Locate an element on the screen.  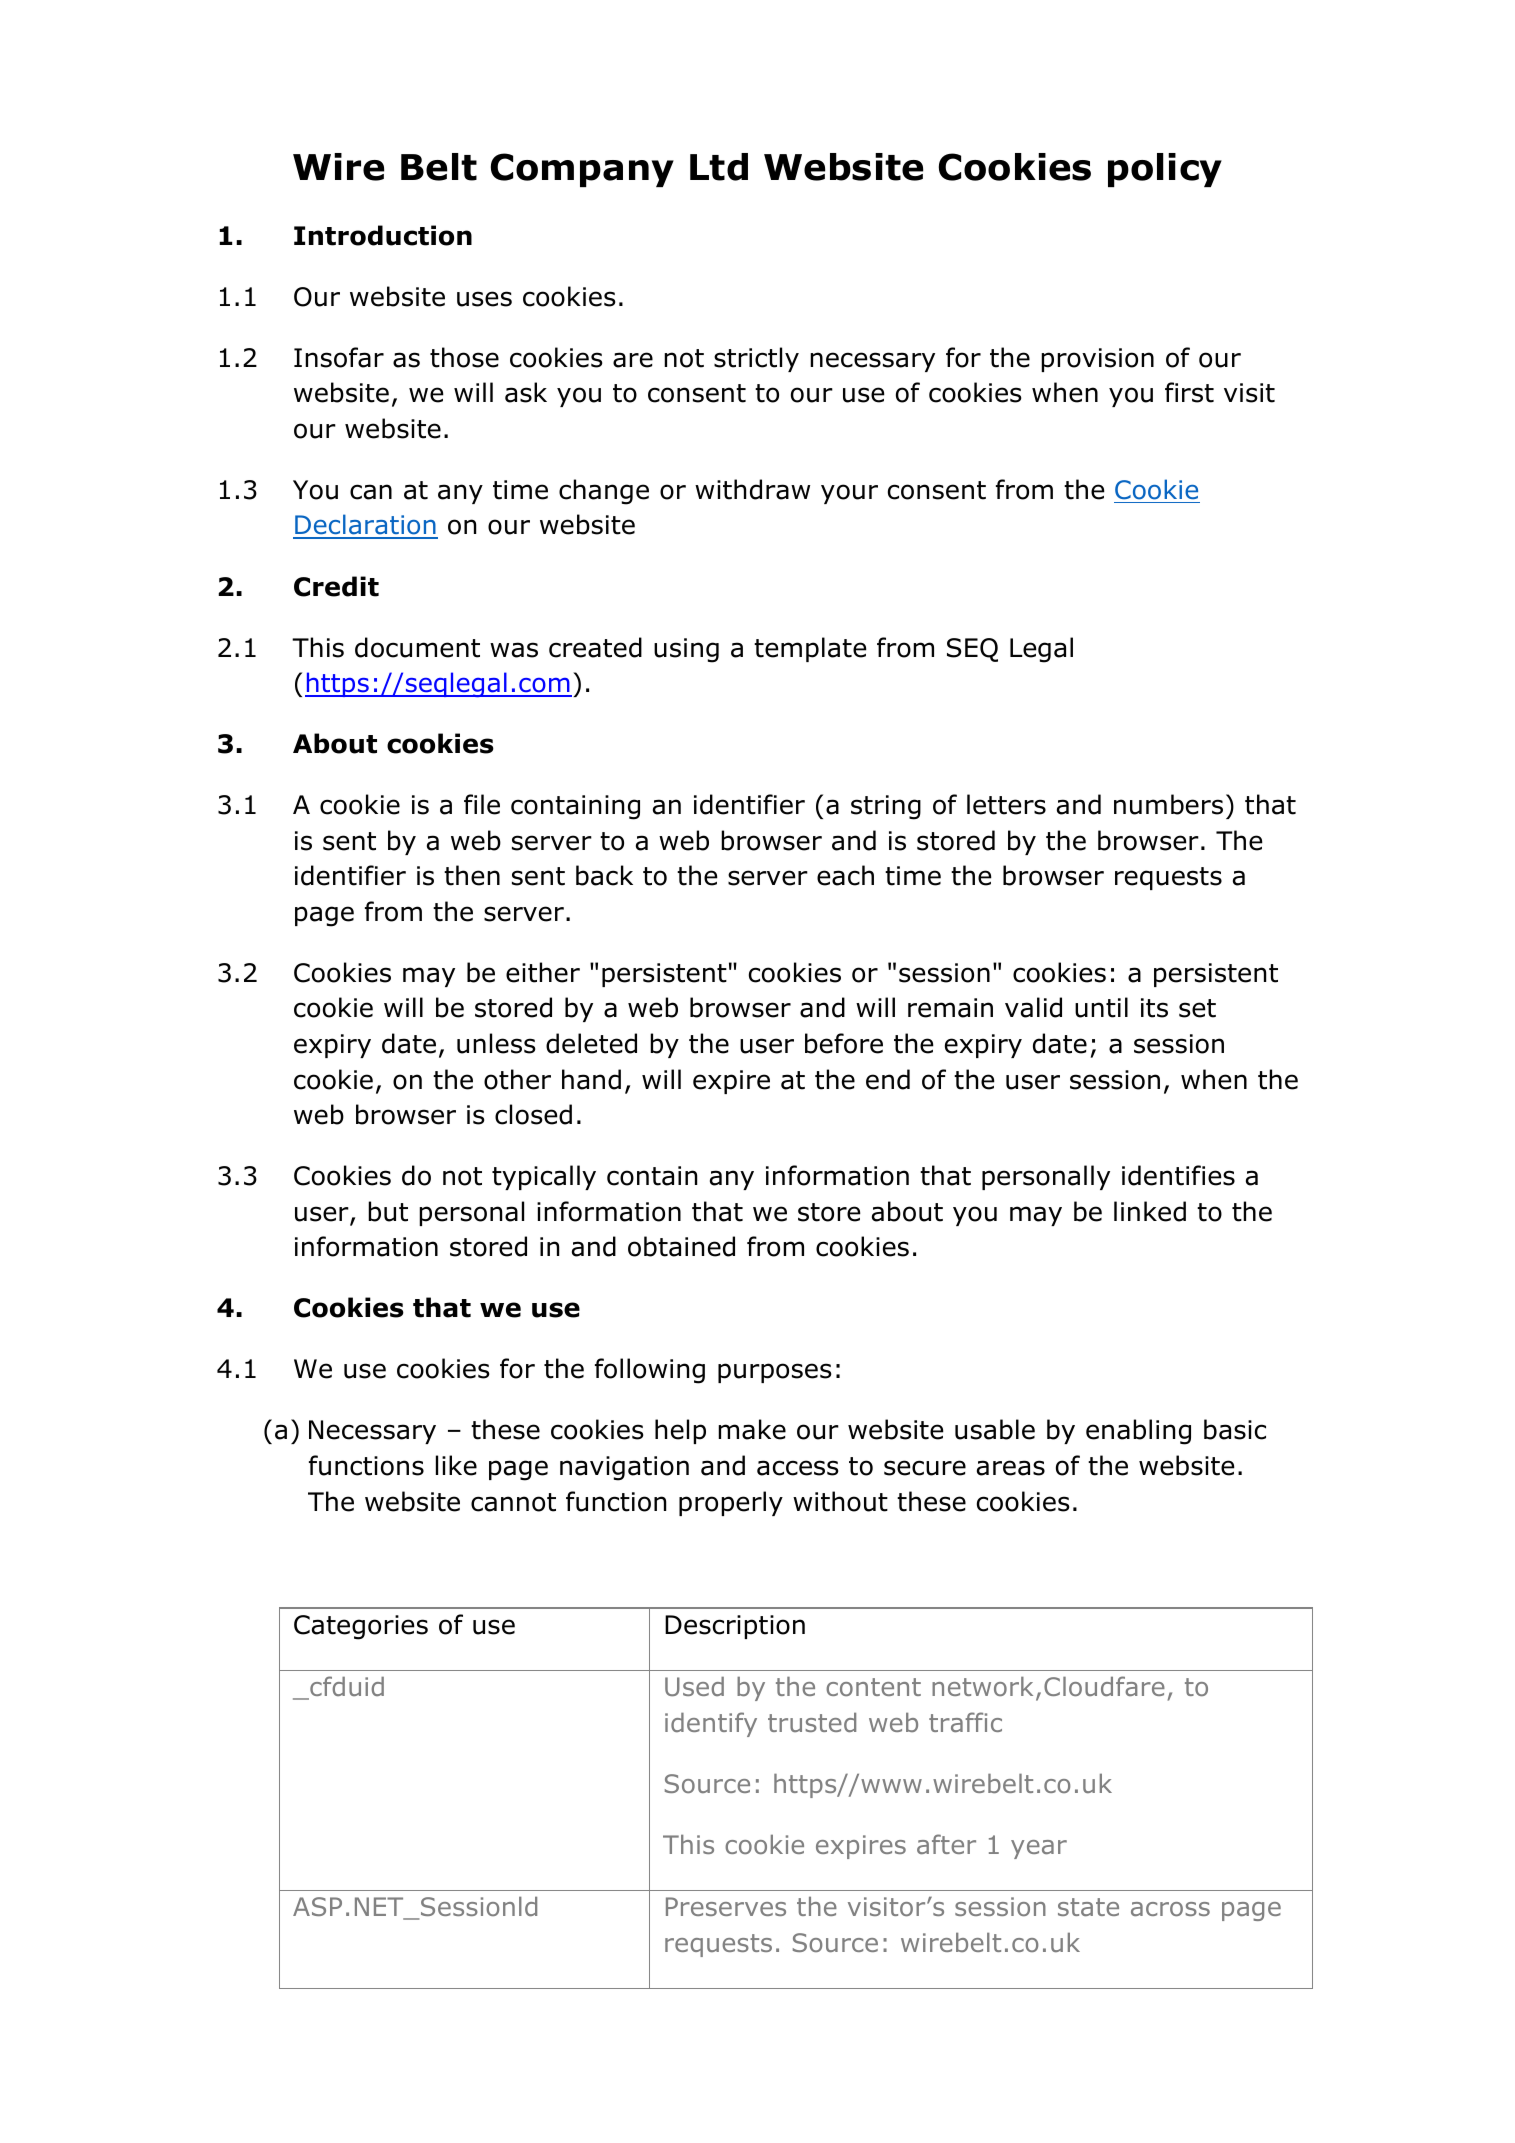
enabling is located at coordinates (1138, 1432).
